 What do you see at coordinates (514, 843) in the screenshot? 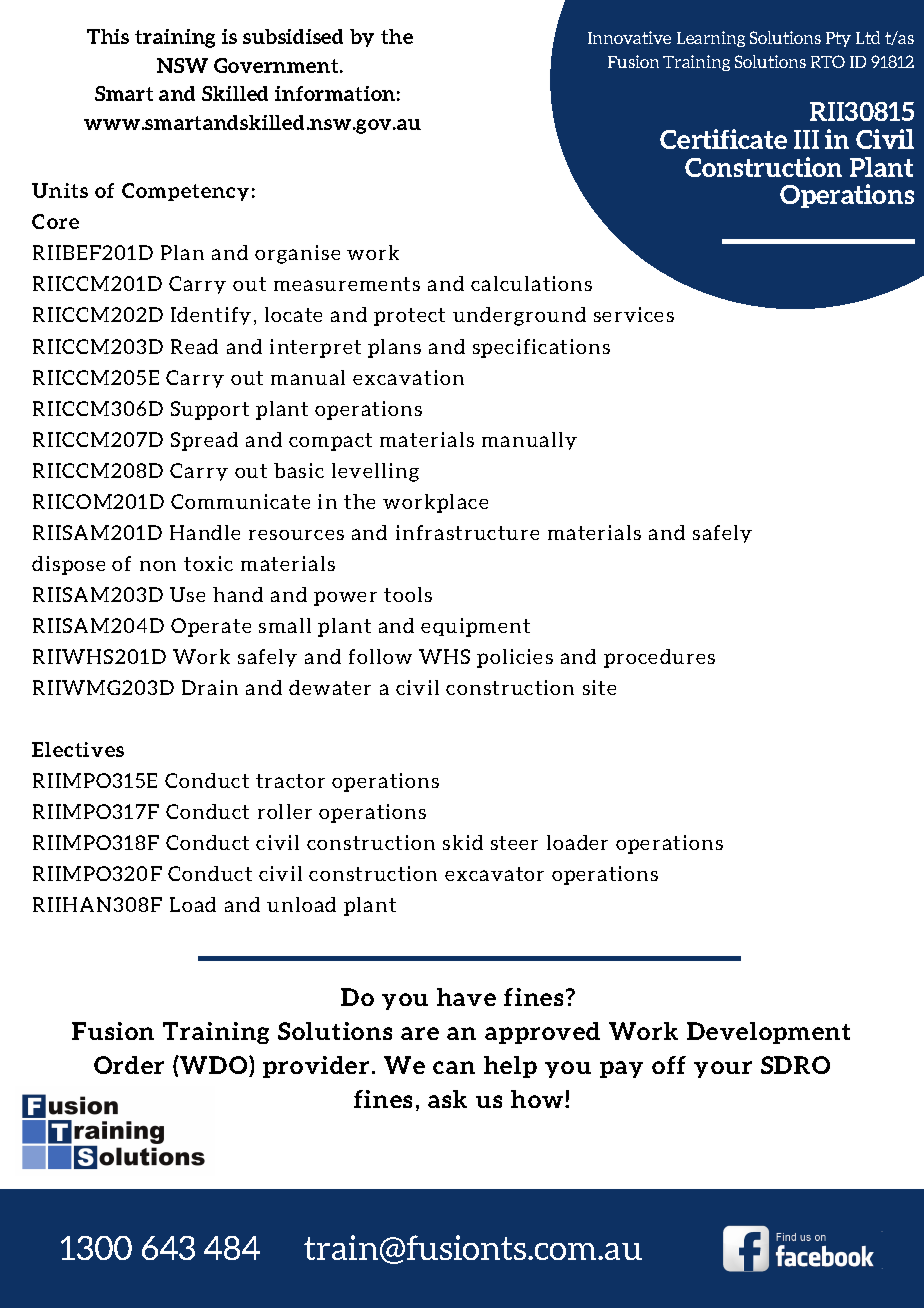
I see `steer` at bounding box center [514, 843].
